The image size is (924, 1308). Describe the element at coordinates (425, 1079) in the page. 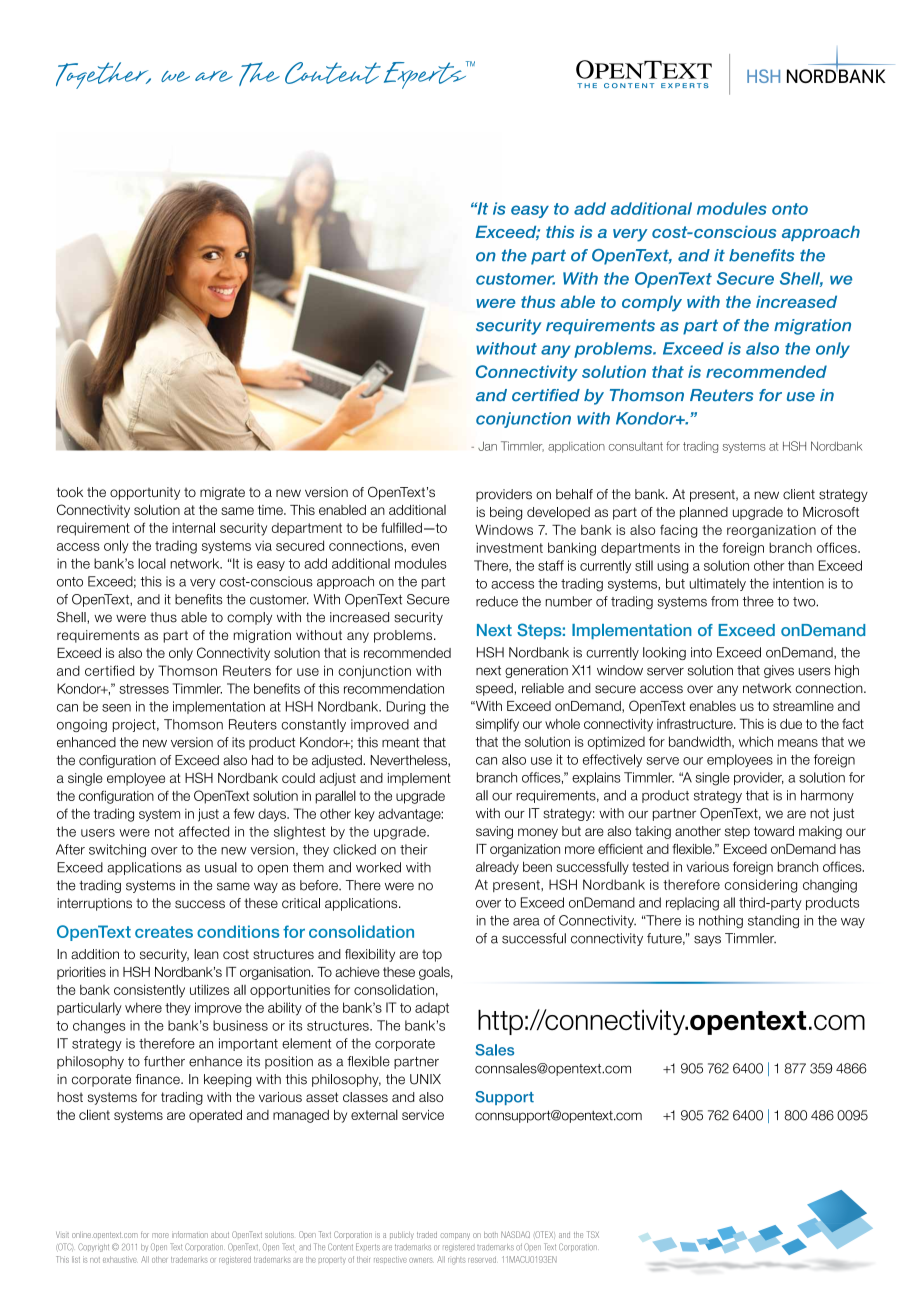

I see `UNIX` at that location.
